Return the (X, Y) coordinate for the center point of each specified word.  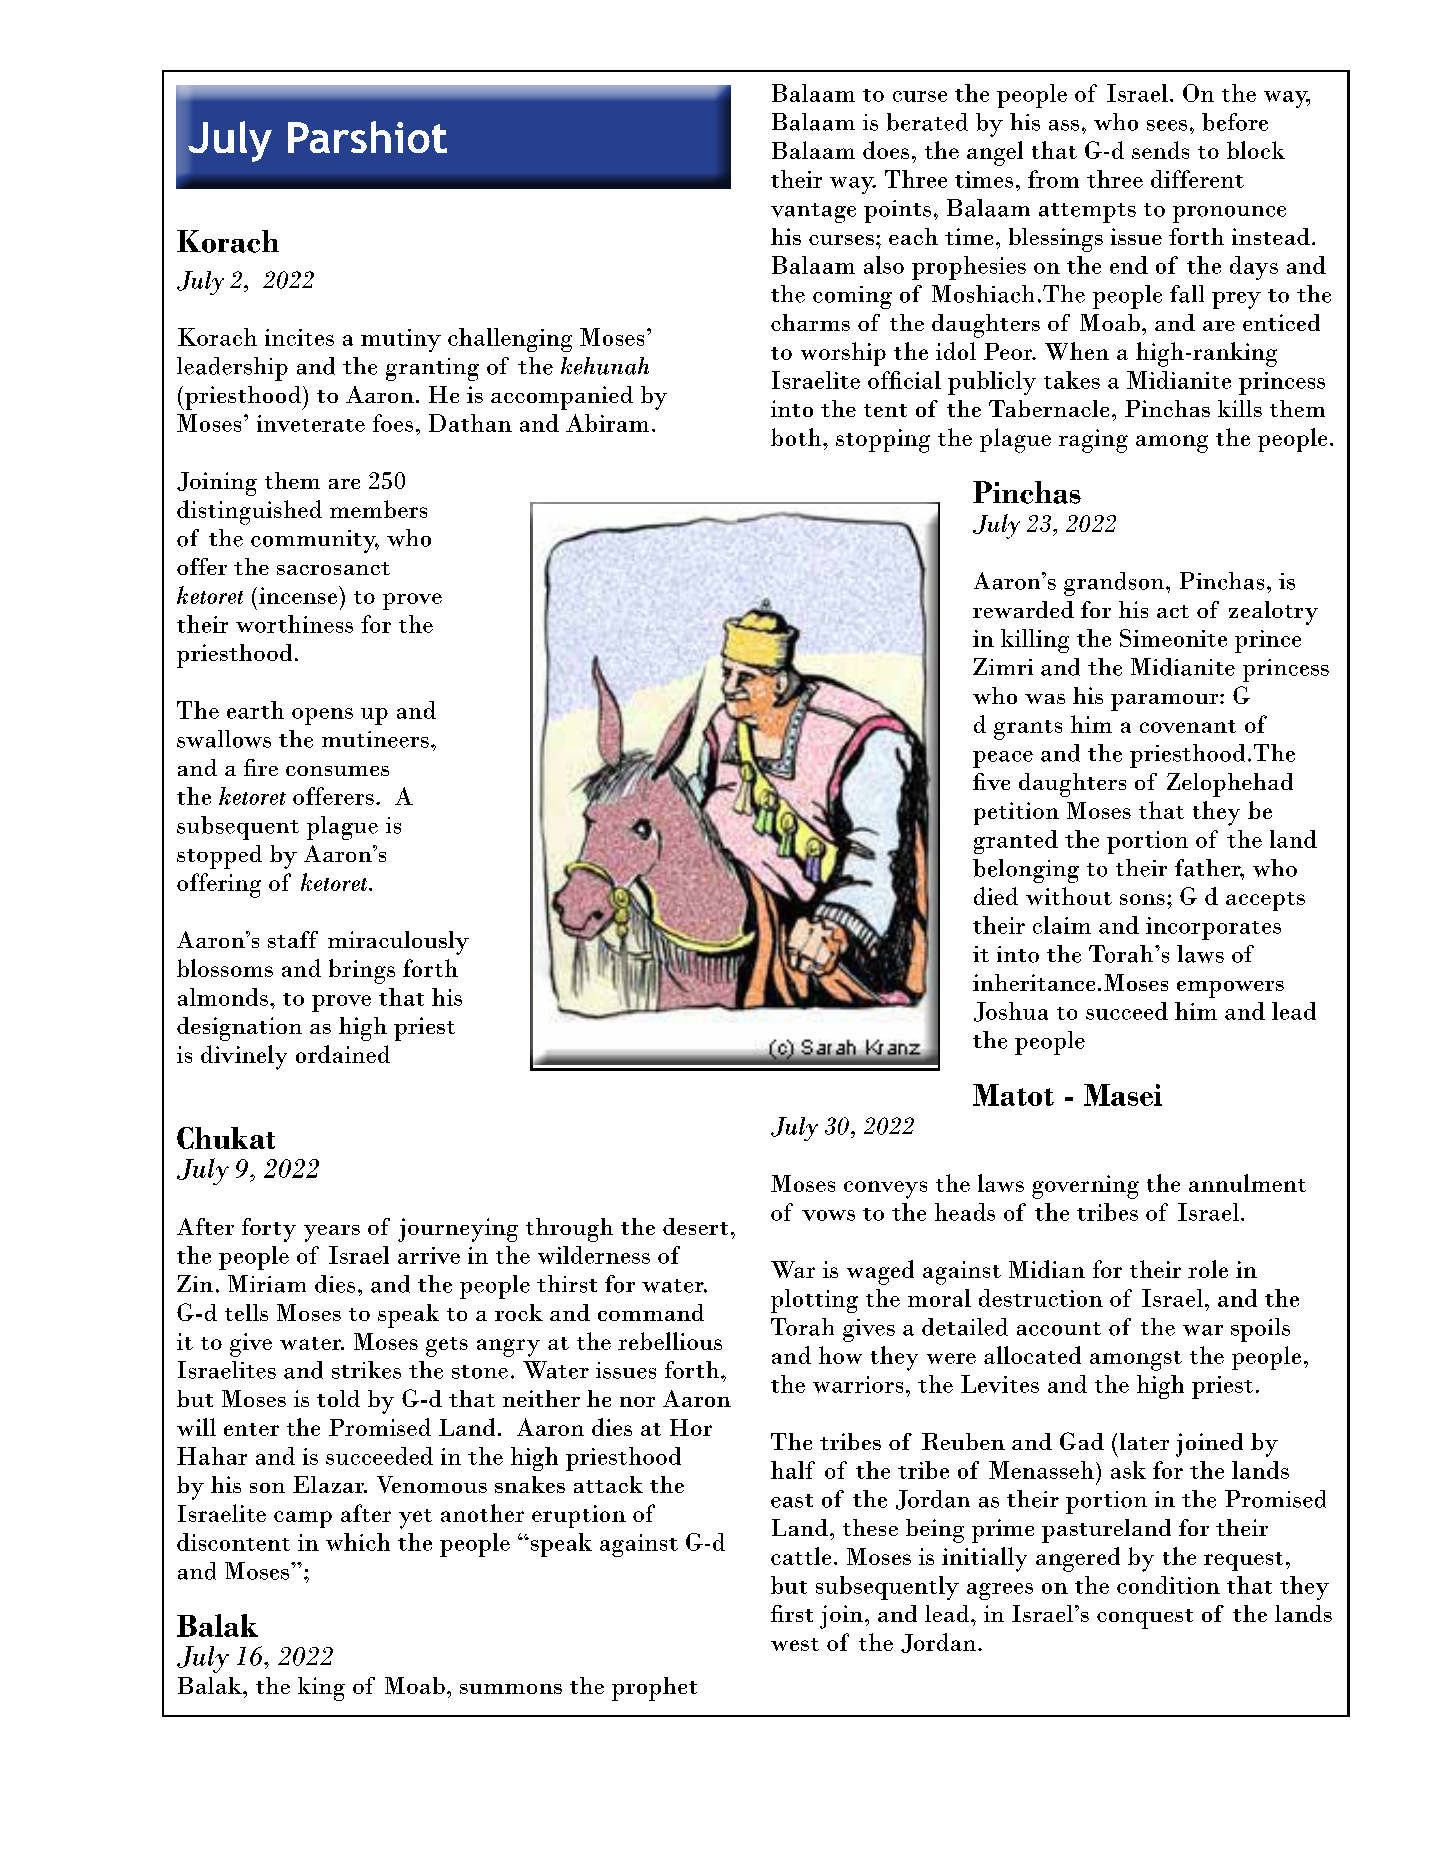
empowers (1230, 989)
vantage (813, 213)
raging (1093, 441)
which (358, 1542)
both (797, 437)
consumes (337, 771)
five (991, 781)
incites (299, 337)
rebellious (670, 1341)
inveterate (311, 423)
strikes (366, 1370)
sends (1160, 150)
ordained (343, 1054)
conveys (885, 1190)
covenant (1188, 726)
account (1059, 1329)
